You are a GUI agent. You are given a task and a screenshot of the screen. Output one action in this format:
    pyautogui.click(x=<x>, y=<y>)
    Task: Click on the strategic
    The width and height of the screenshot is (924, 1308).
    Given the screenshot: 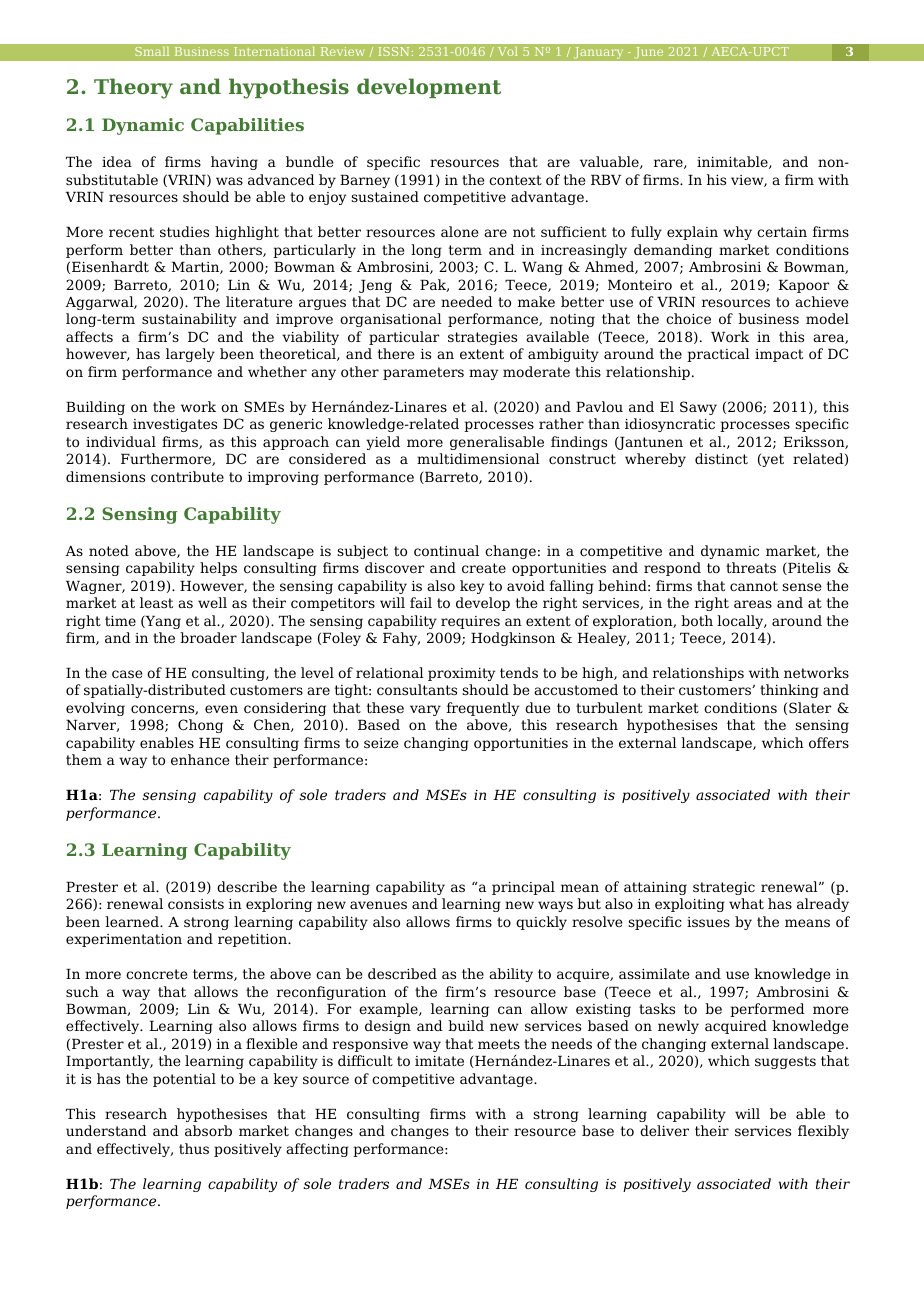 What is the action you would take?
    pyautogui.click(x=724, y=888)
